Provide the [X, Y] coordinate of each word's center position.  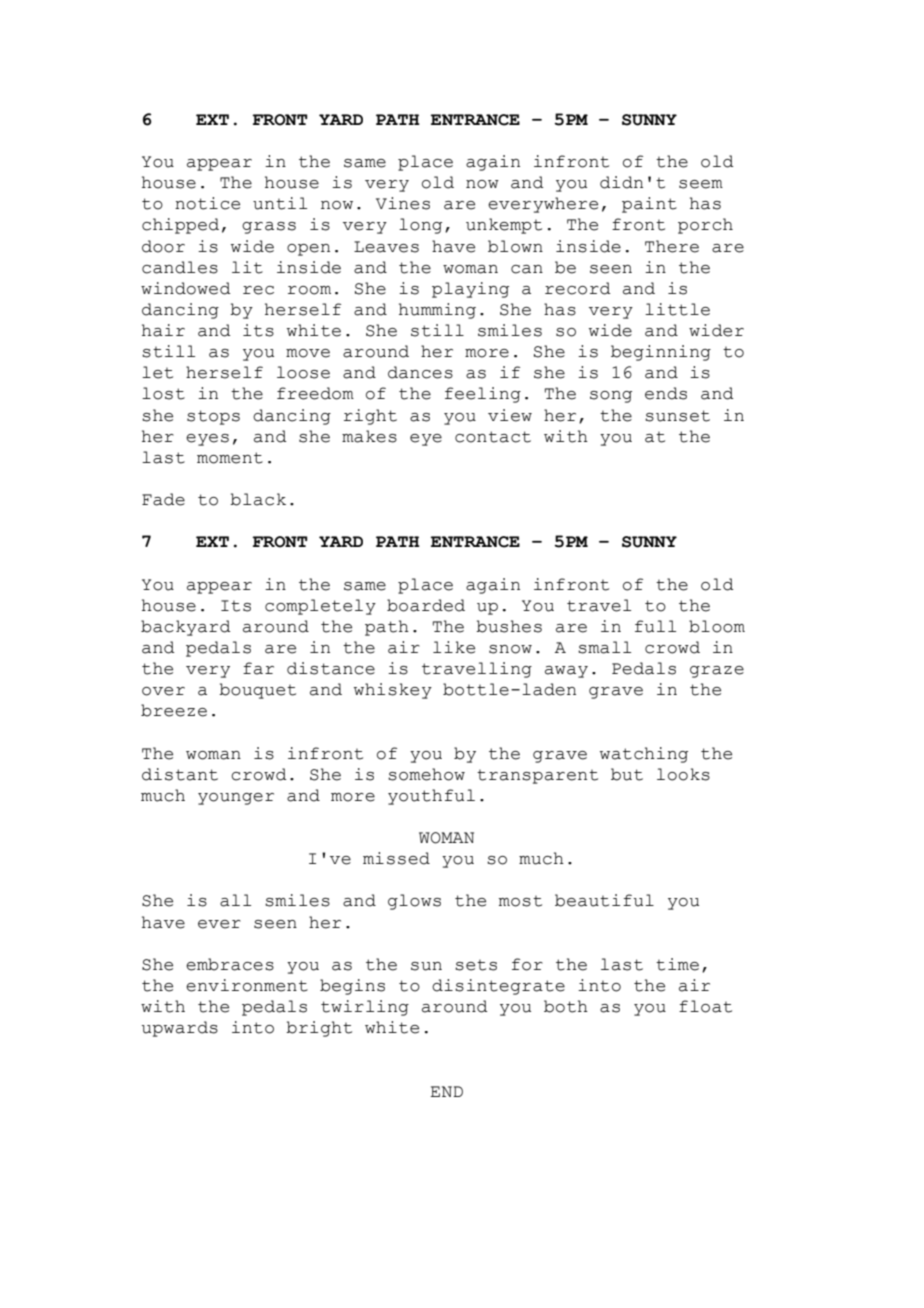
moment [230, 458]
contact [493, 437]
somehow [426, 774]
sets [476, 965]
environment [247, 985]
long [420, 226]
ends [666, 393]
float [705, 1006]
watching [644, 755]
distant [180, 774]
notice [207, 203]
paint [649, 205]
